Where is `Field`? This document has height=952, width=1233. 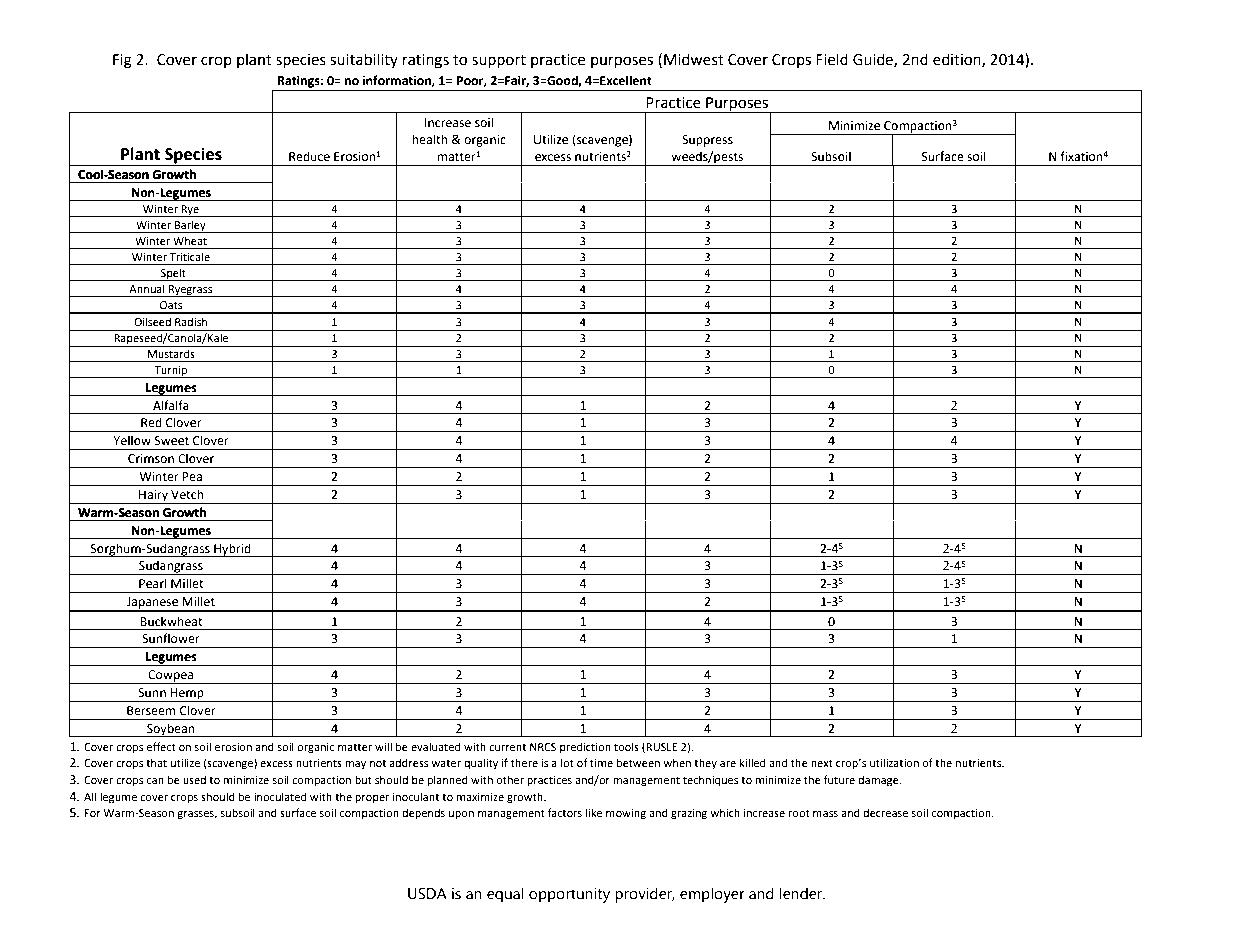 Field is located at coordinates (832, 59).
